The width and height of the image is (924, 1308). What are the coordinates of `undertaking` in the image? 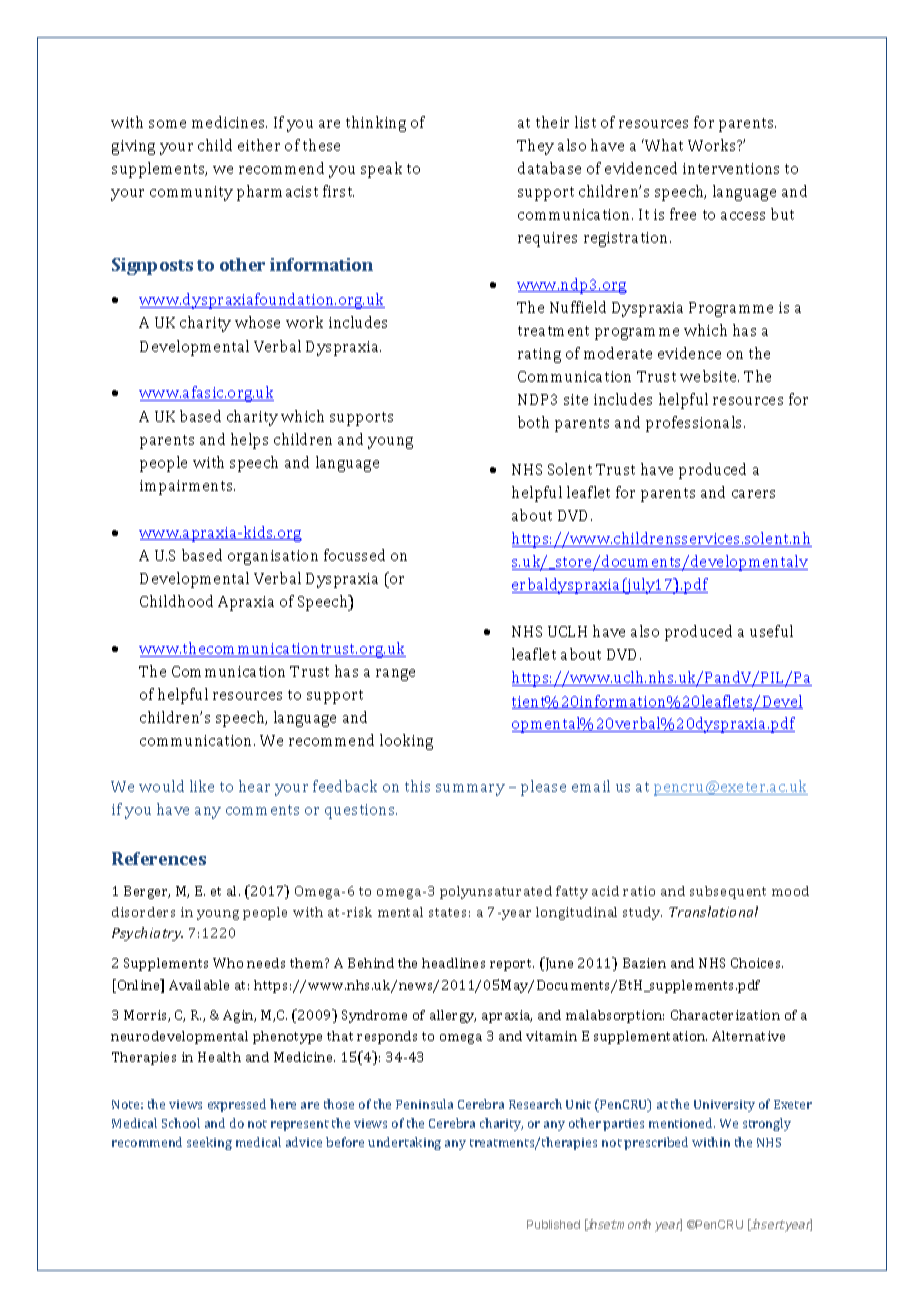 It's located at (404, 1143).
